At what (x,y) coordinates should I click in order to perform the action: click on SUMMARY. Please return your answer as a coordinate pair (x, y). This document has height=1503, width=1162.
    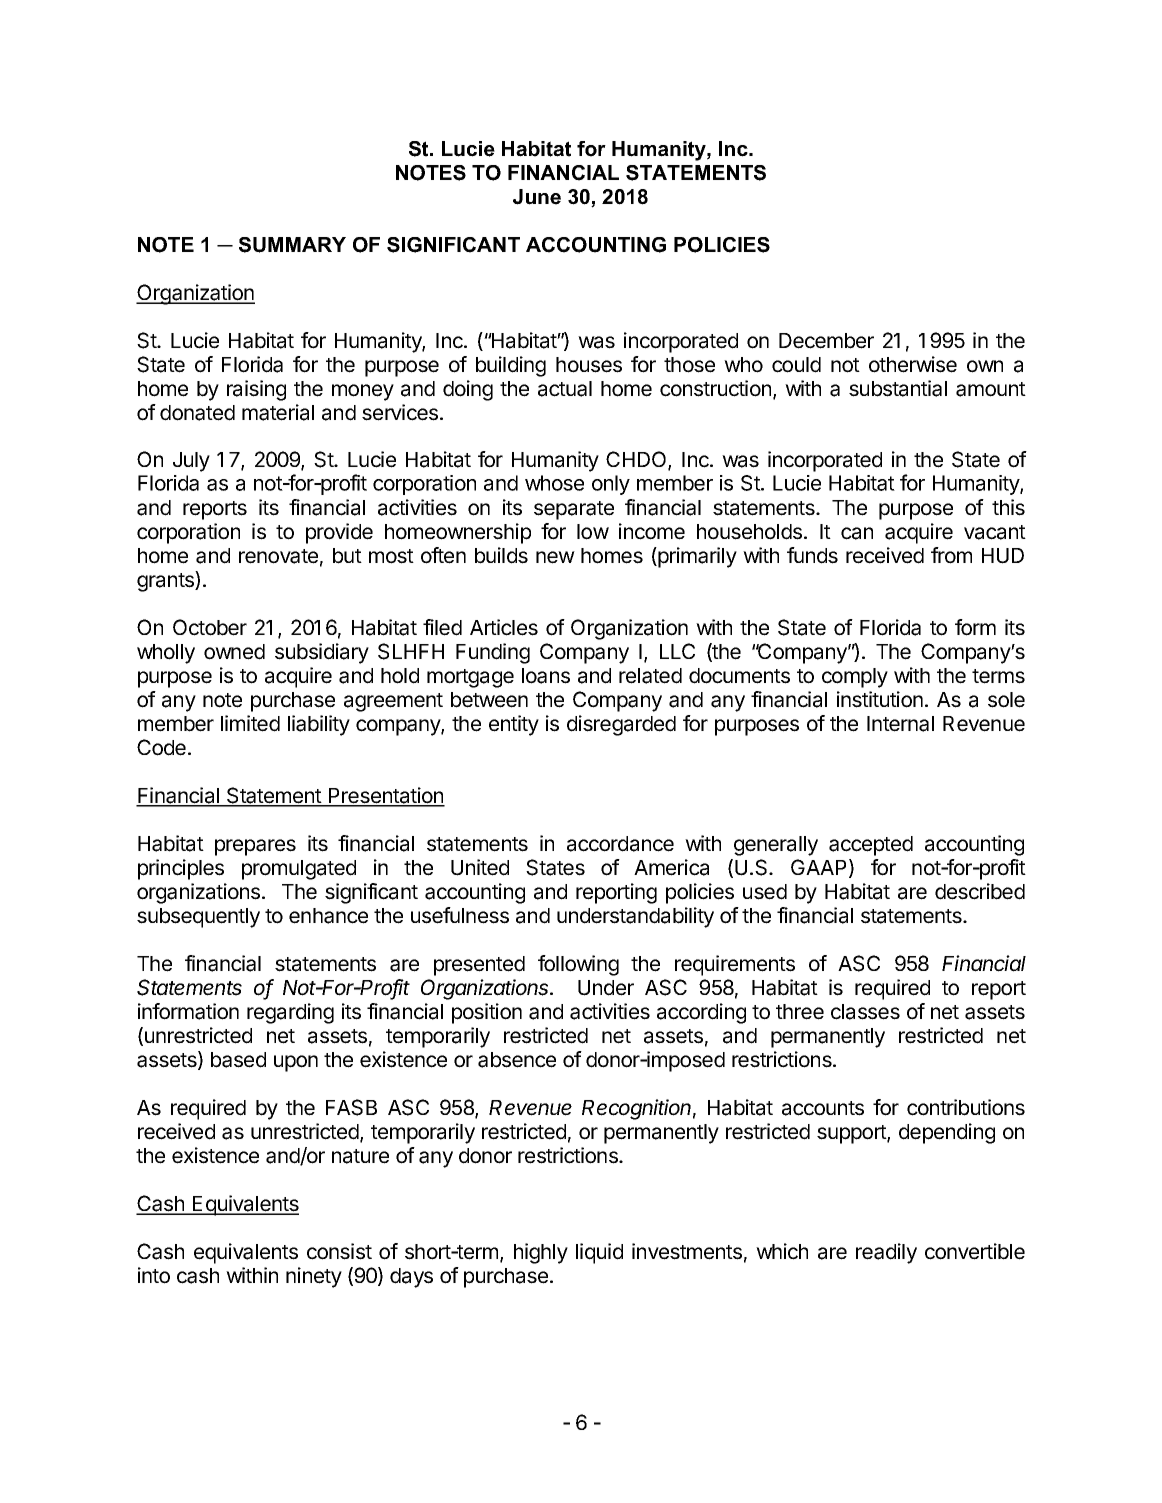
    Looking at the image, I should click on (292, 245).
